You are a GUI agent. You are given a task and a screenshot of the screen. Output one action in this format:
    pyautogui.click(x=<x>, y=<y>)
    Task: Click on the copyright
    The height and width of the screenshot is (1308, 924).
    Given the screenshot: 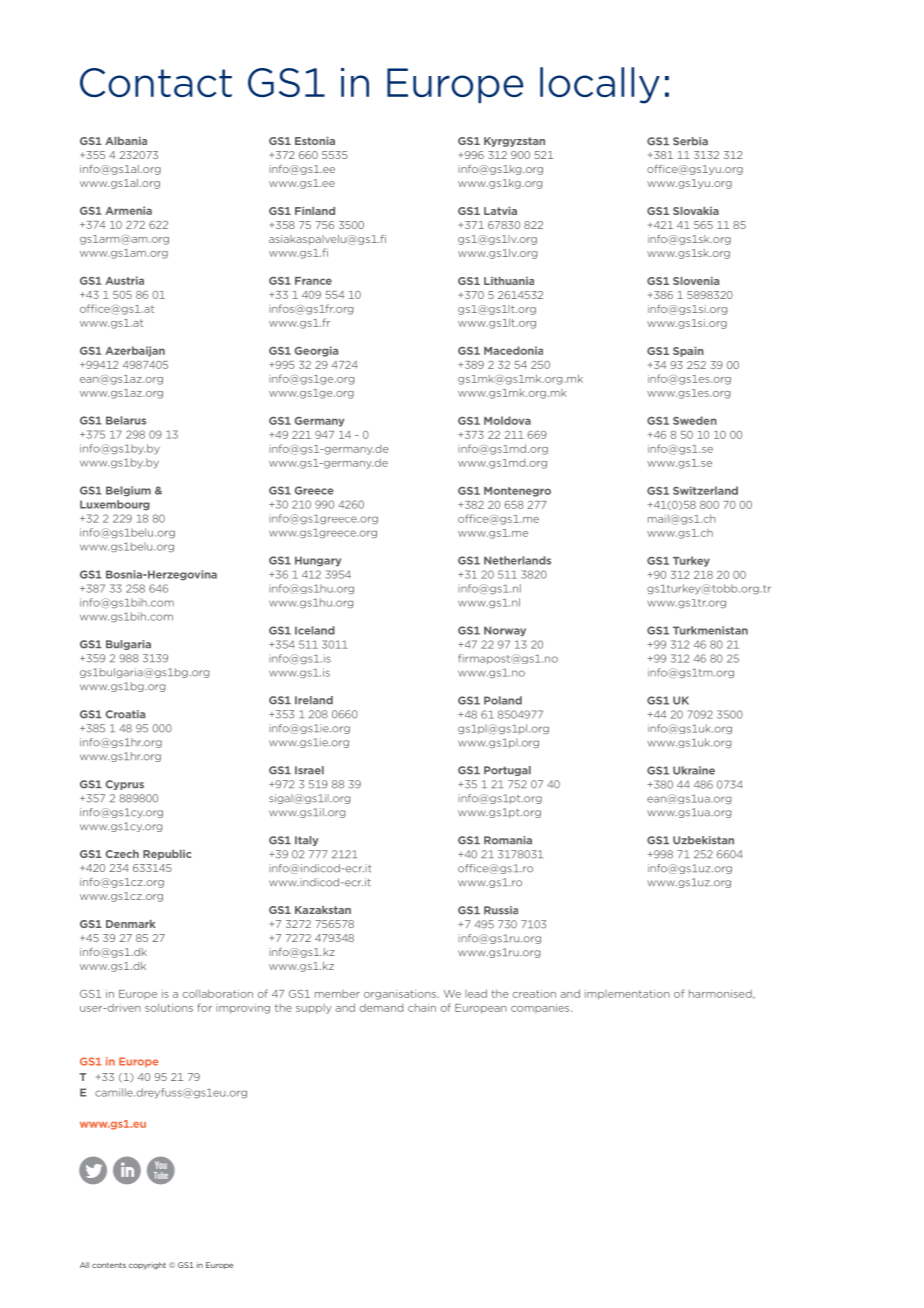 What is the action you would take?
    pyautogui.click(x=147, y=1266)
